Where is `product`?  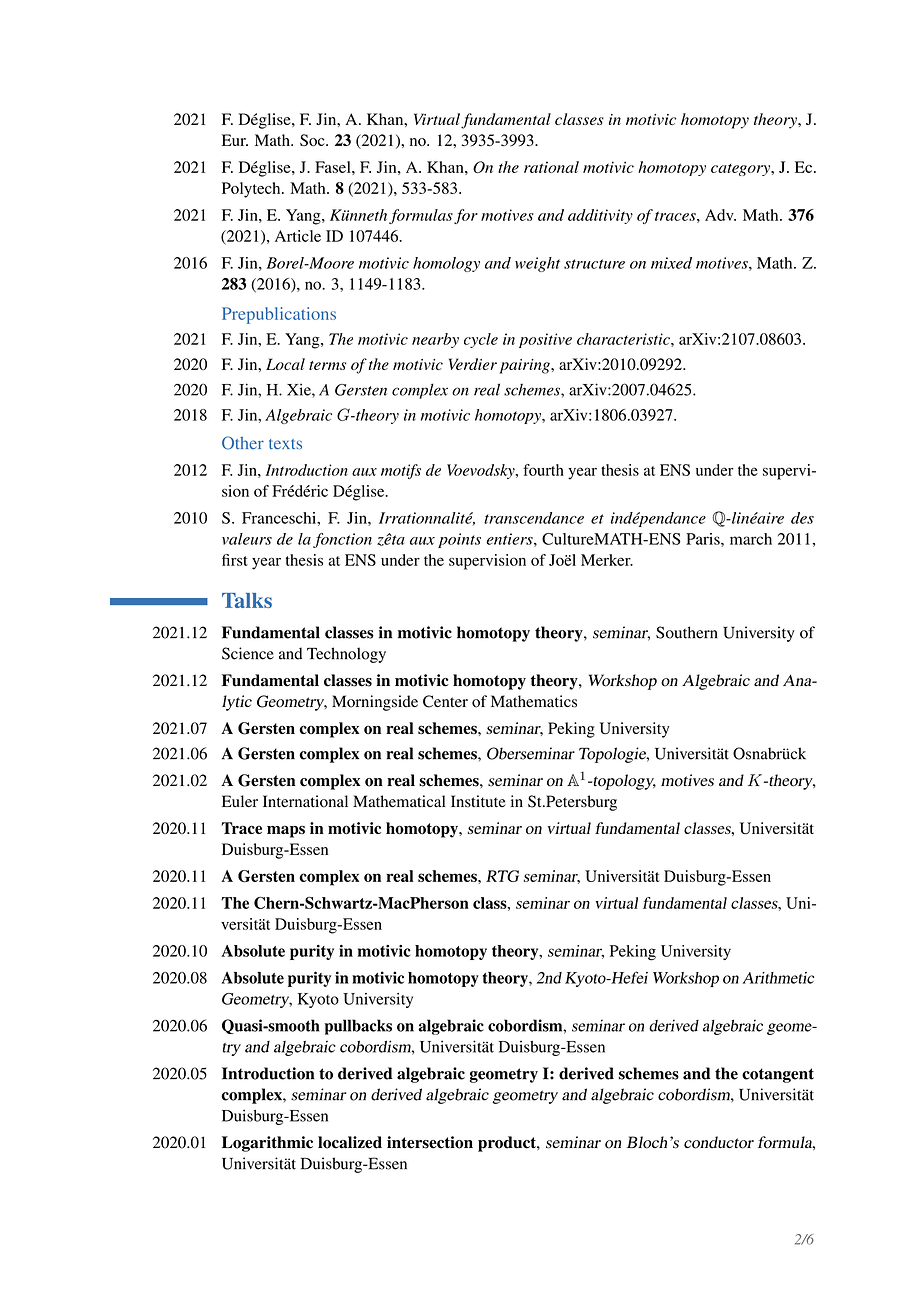
product is located at coordinates (508, 1144).
